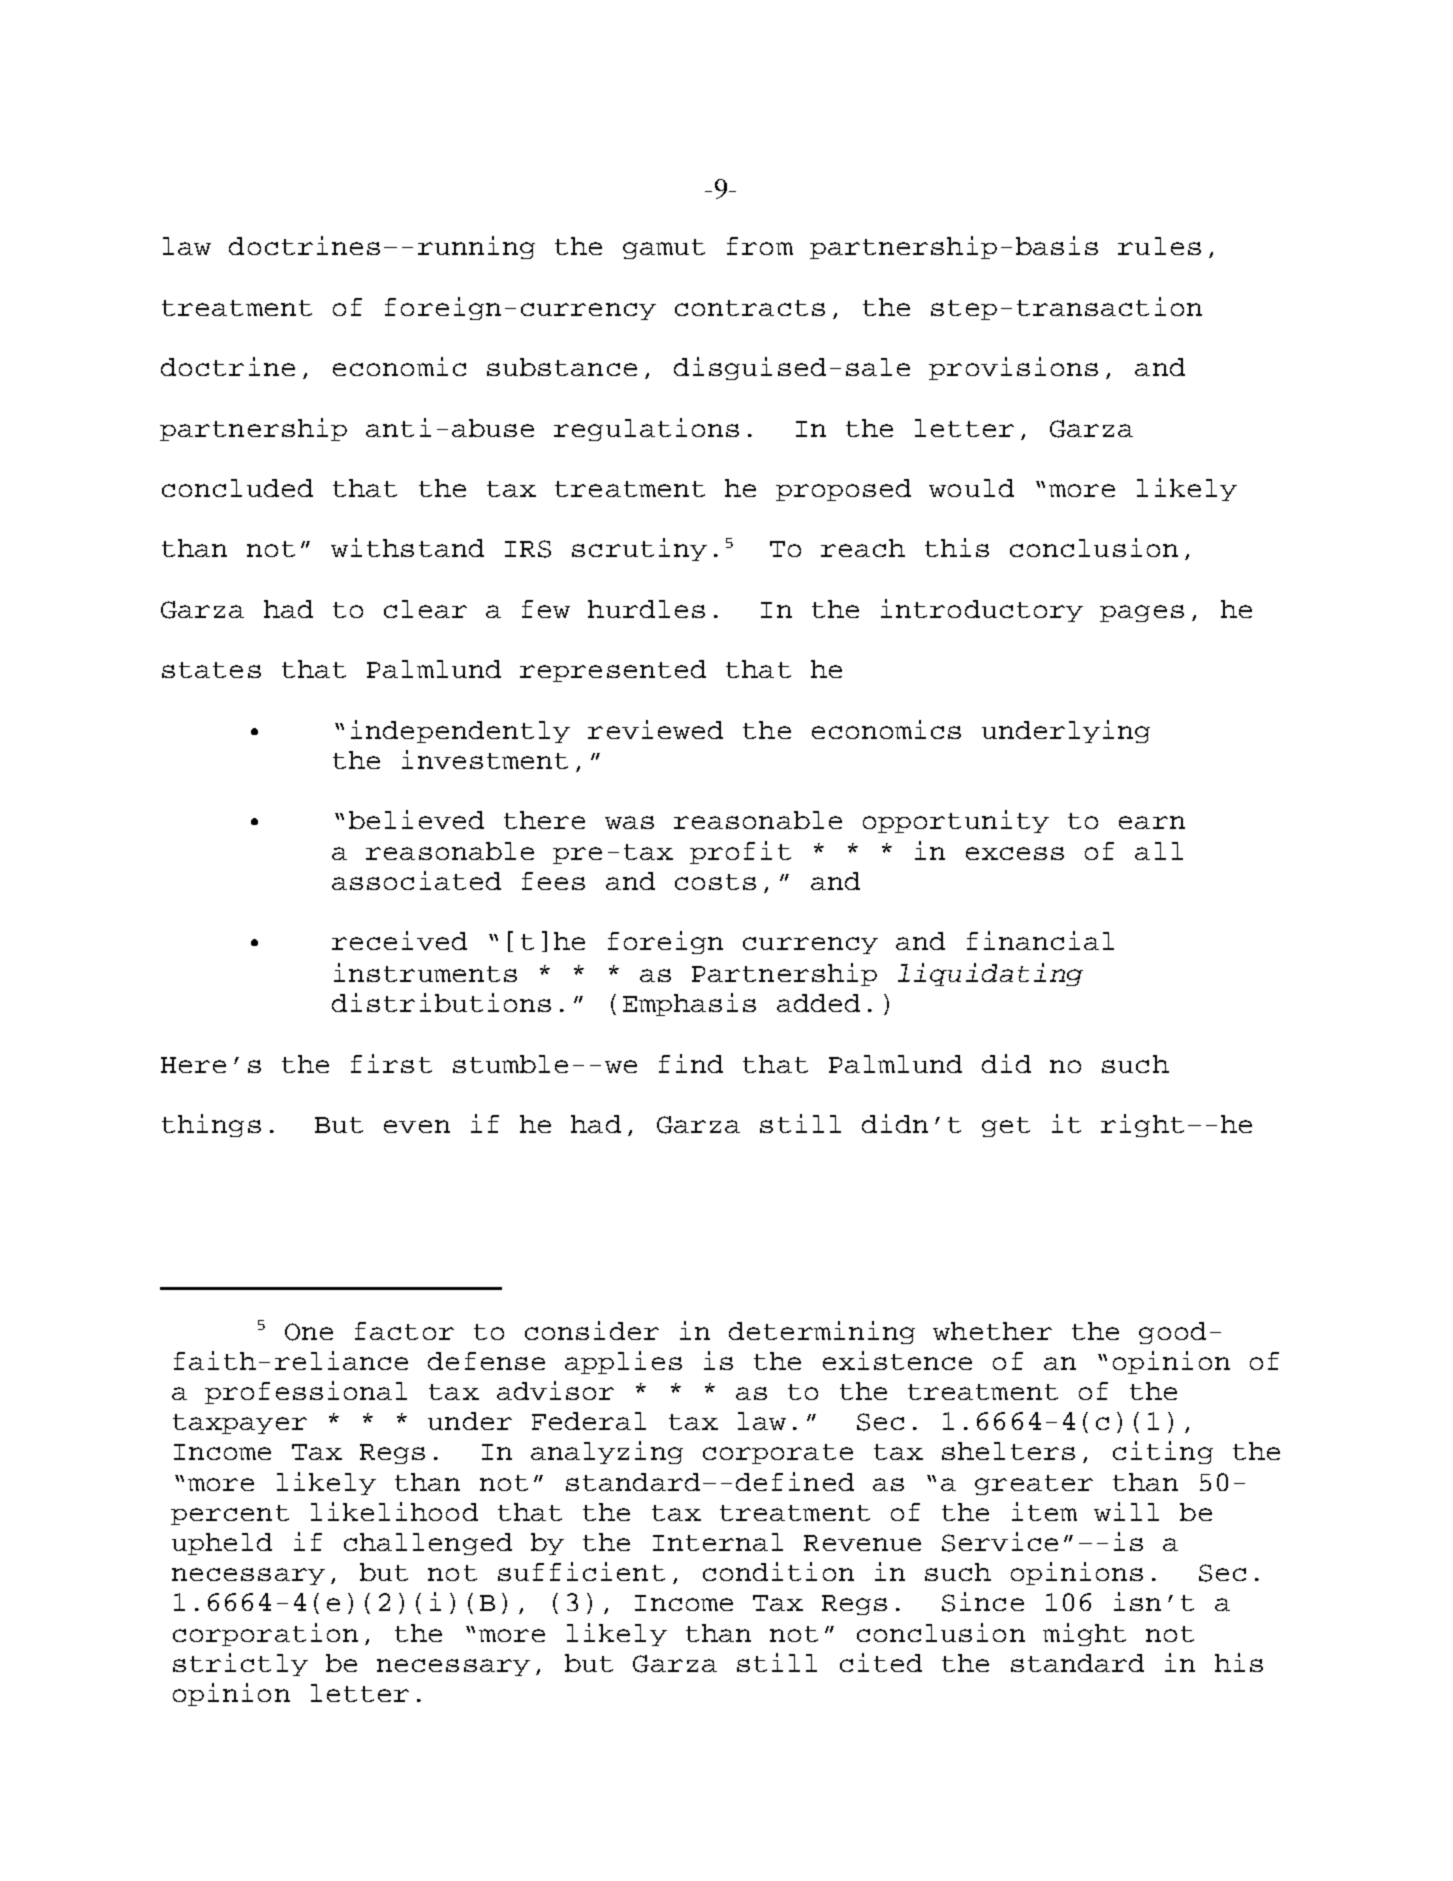  I want to click on excess, so click(1015, 853).
